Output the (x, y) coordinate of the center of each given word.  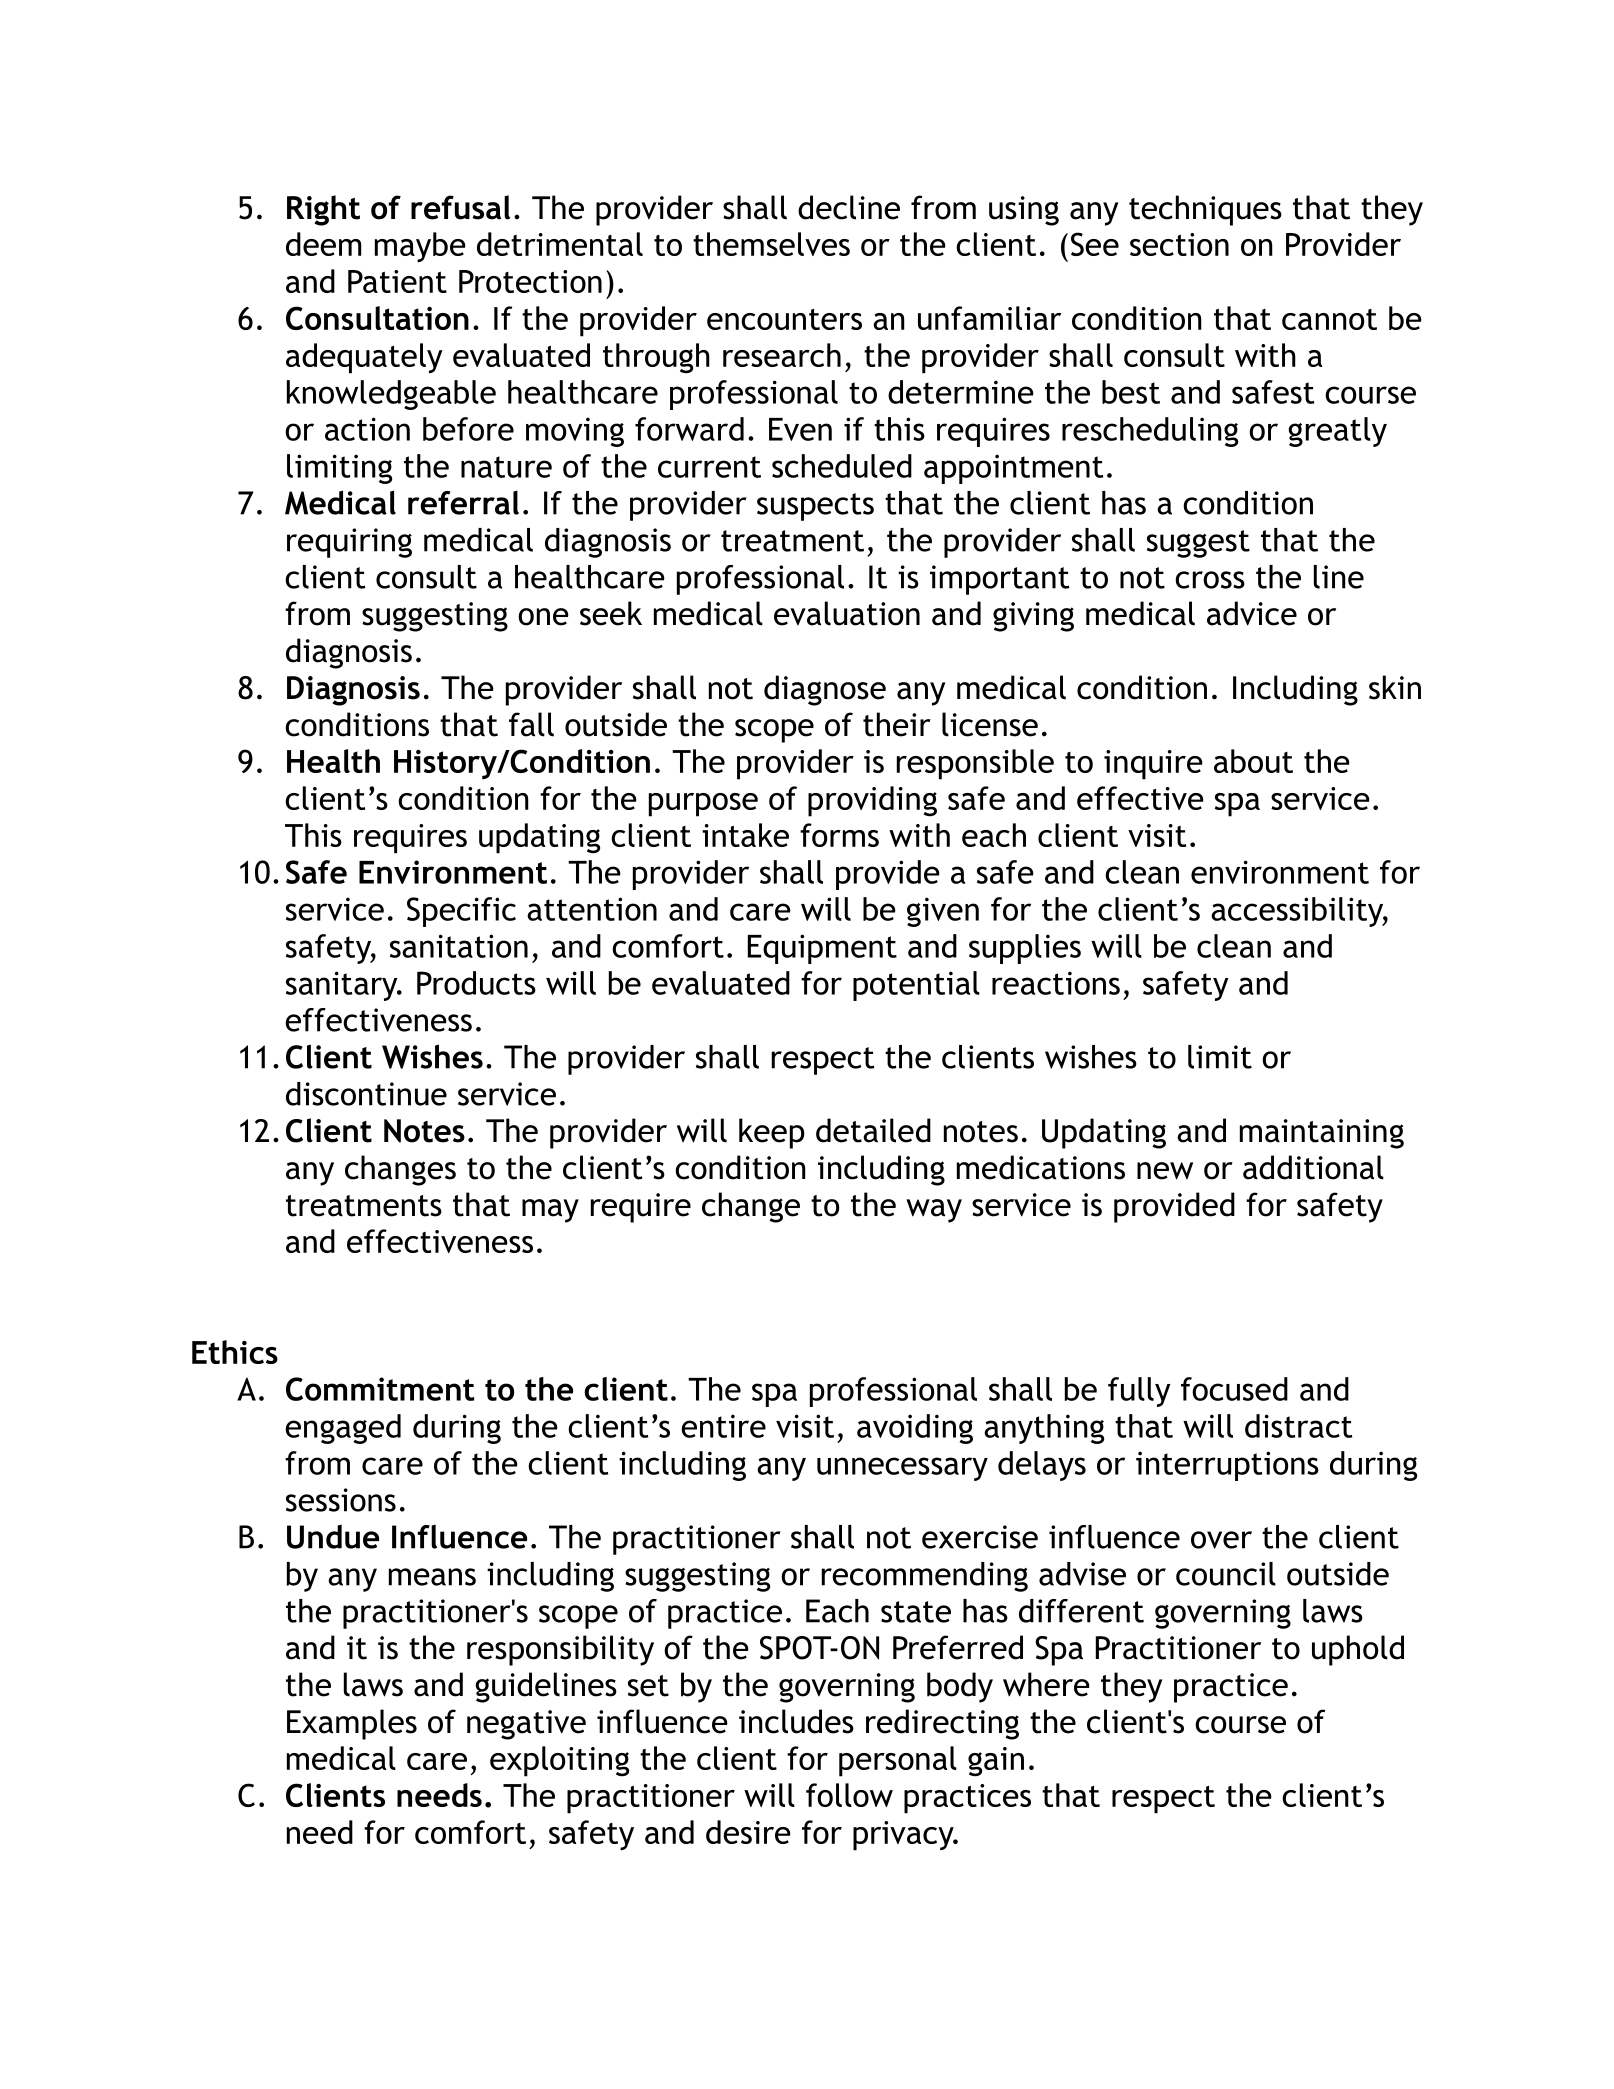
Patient (397, 281)
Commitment (380, 1389)
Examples (352, 1724)
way (934, 1211)
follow (849, 1795)
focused (1234, 1389)
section (1179, 244)
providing (872, 801)
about (1253, 761)
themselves (771, 244)
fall (531, 724)
